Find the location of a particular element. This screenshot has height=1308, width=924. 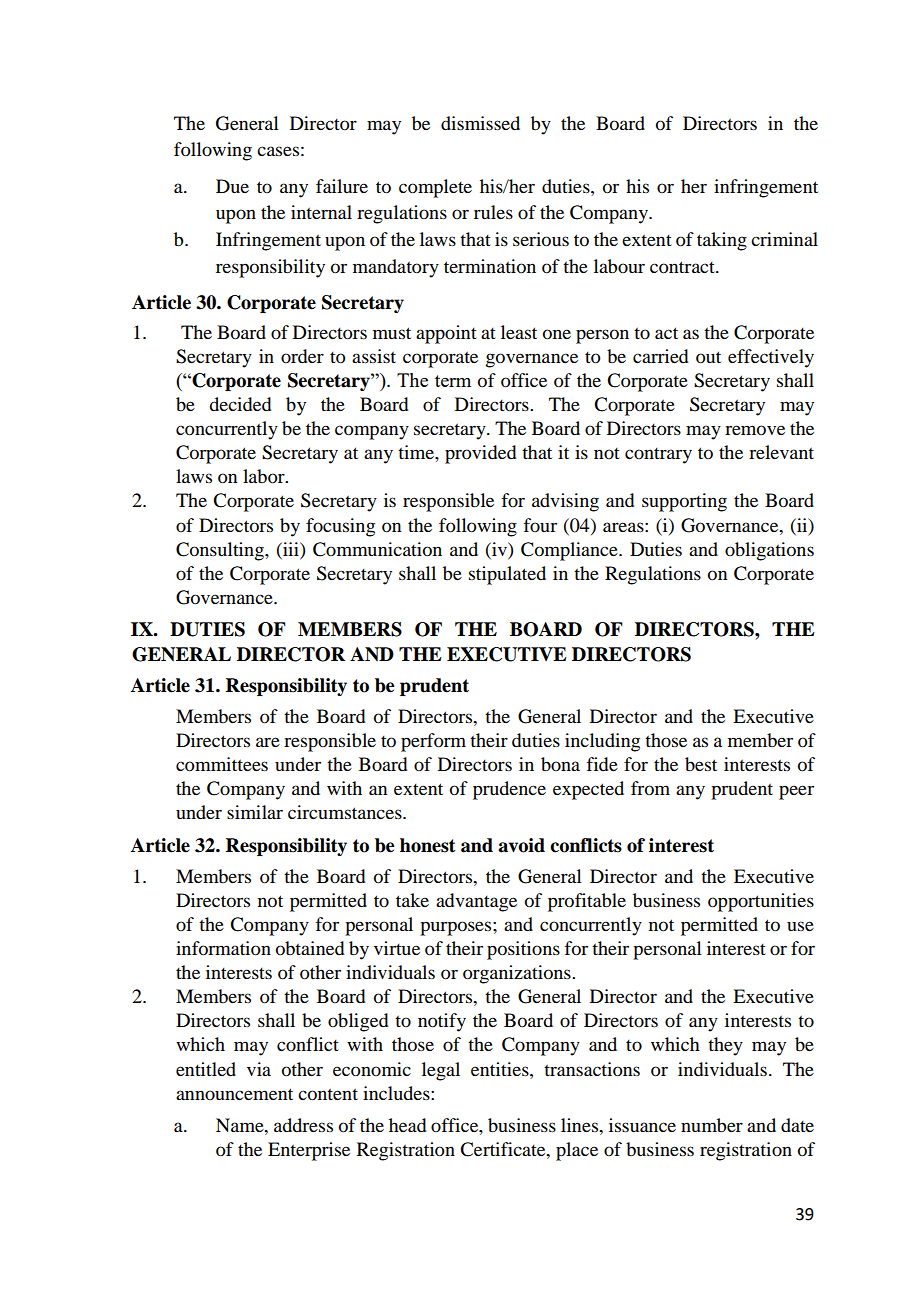

number is located at coordinates (712, 1125).
